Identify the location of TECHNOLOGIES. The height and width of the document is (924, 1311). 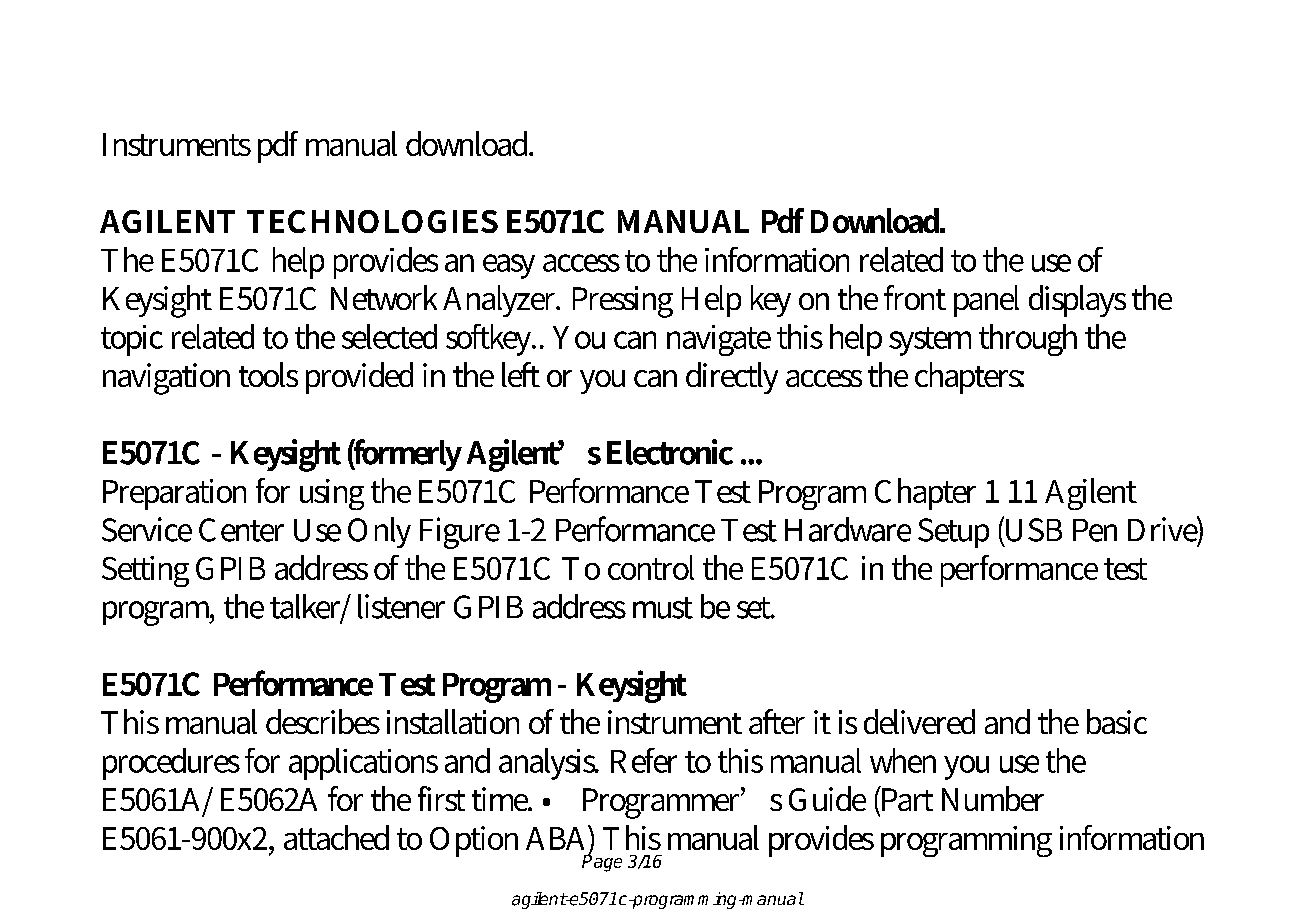
(372, 221).
